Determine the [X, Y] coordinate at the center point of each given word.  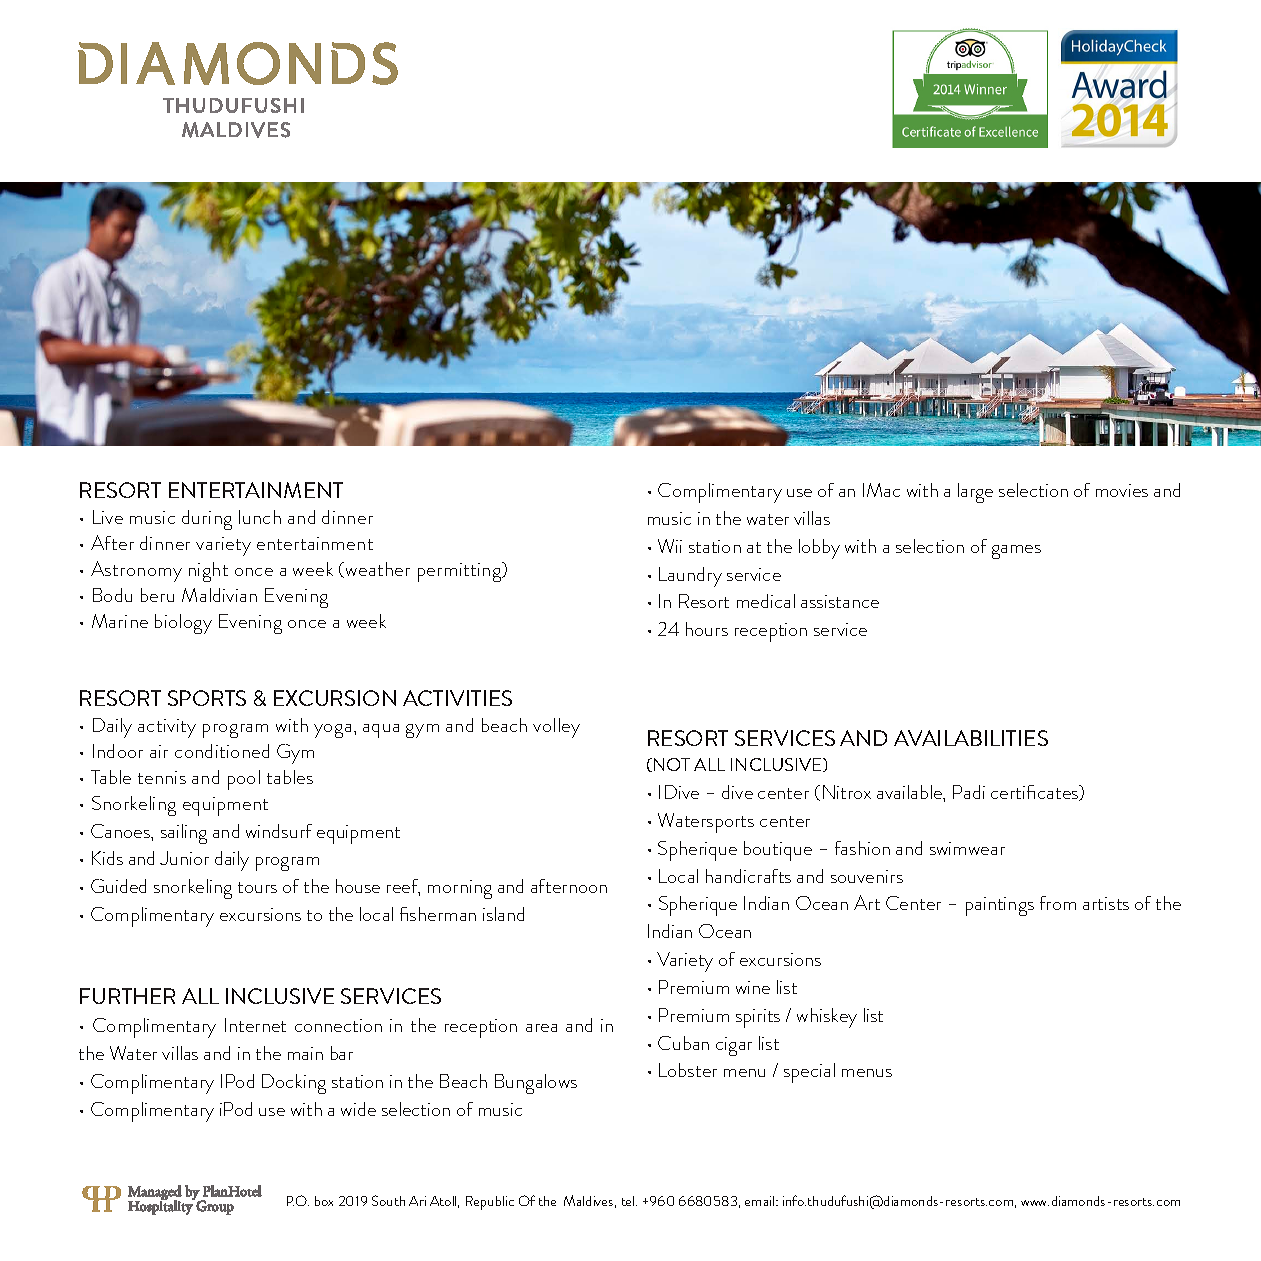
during [207, 520]
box [324, 1201]
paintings [1000, 906]
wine [753, 987]
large [975, 493]
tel [629, 1201]
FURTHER [127, 996]
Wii [670, 546]
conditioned [222, 751]
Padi [969, 792]
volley [556, 728]
